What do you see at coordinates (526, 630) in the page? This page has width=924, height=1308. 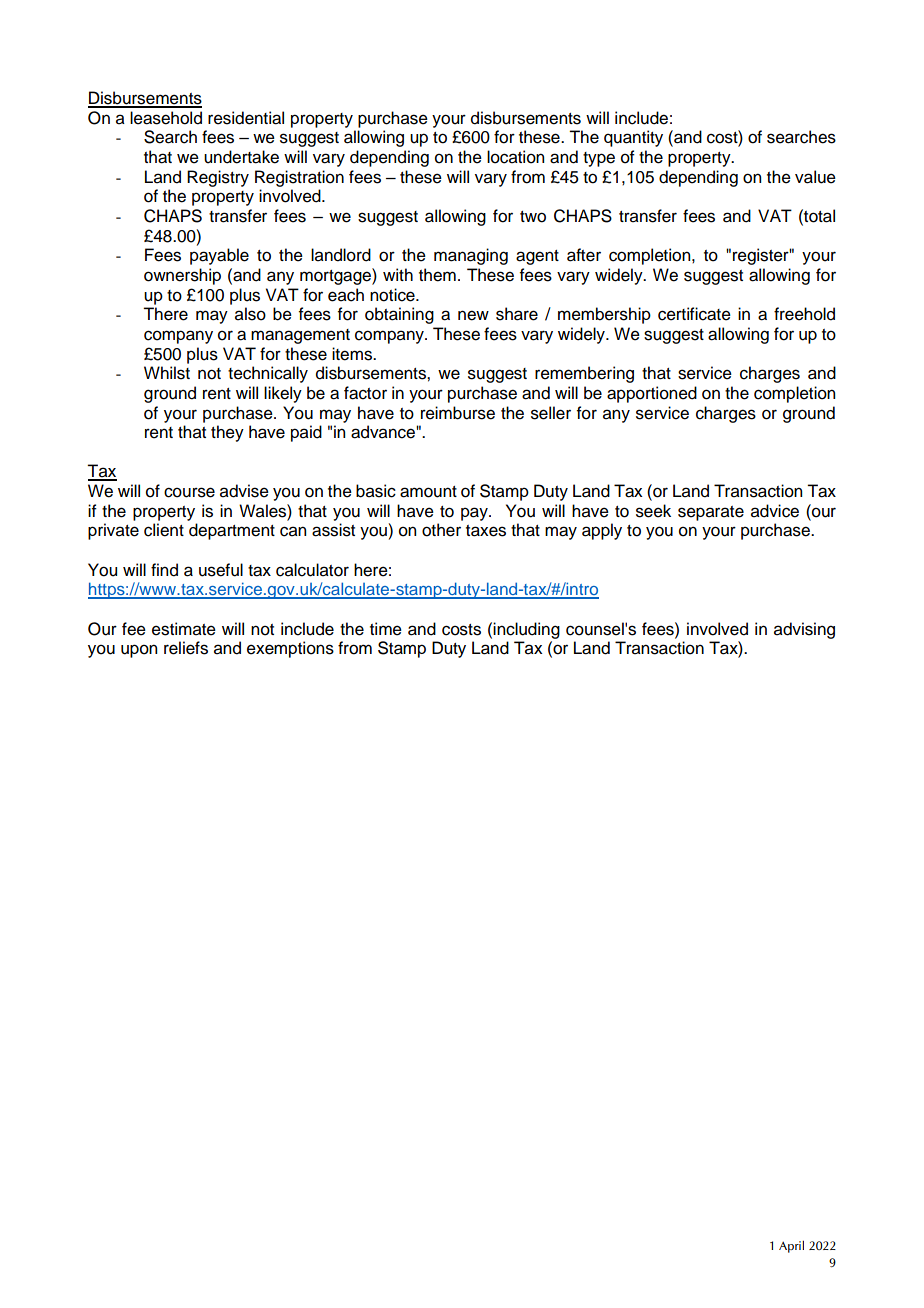 I see `including` at bounding box center [526, 630].
